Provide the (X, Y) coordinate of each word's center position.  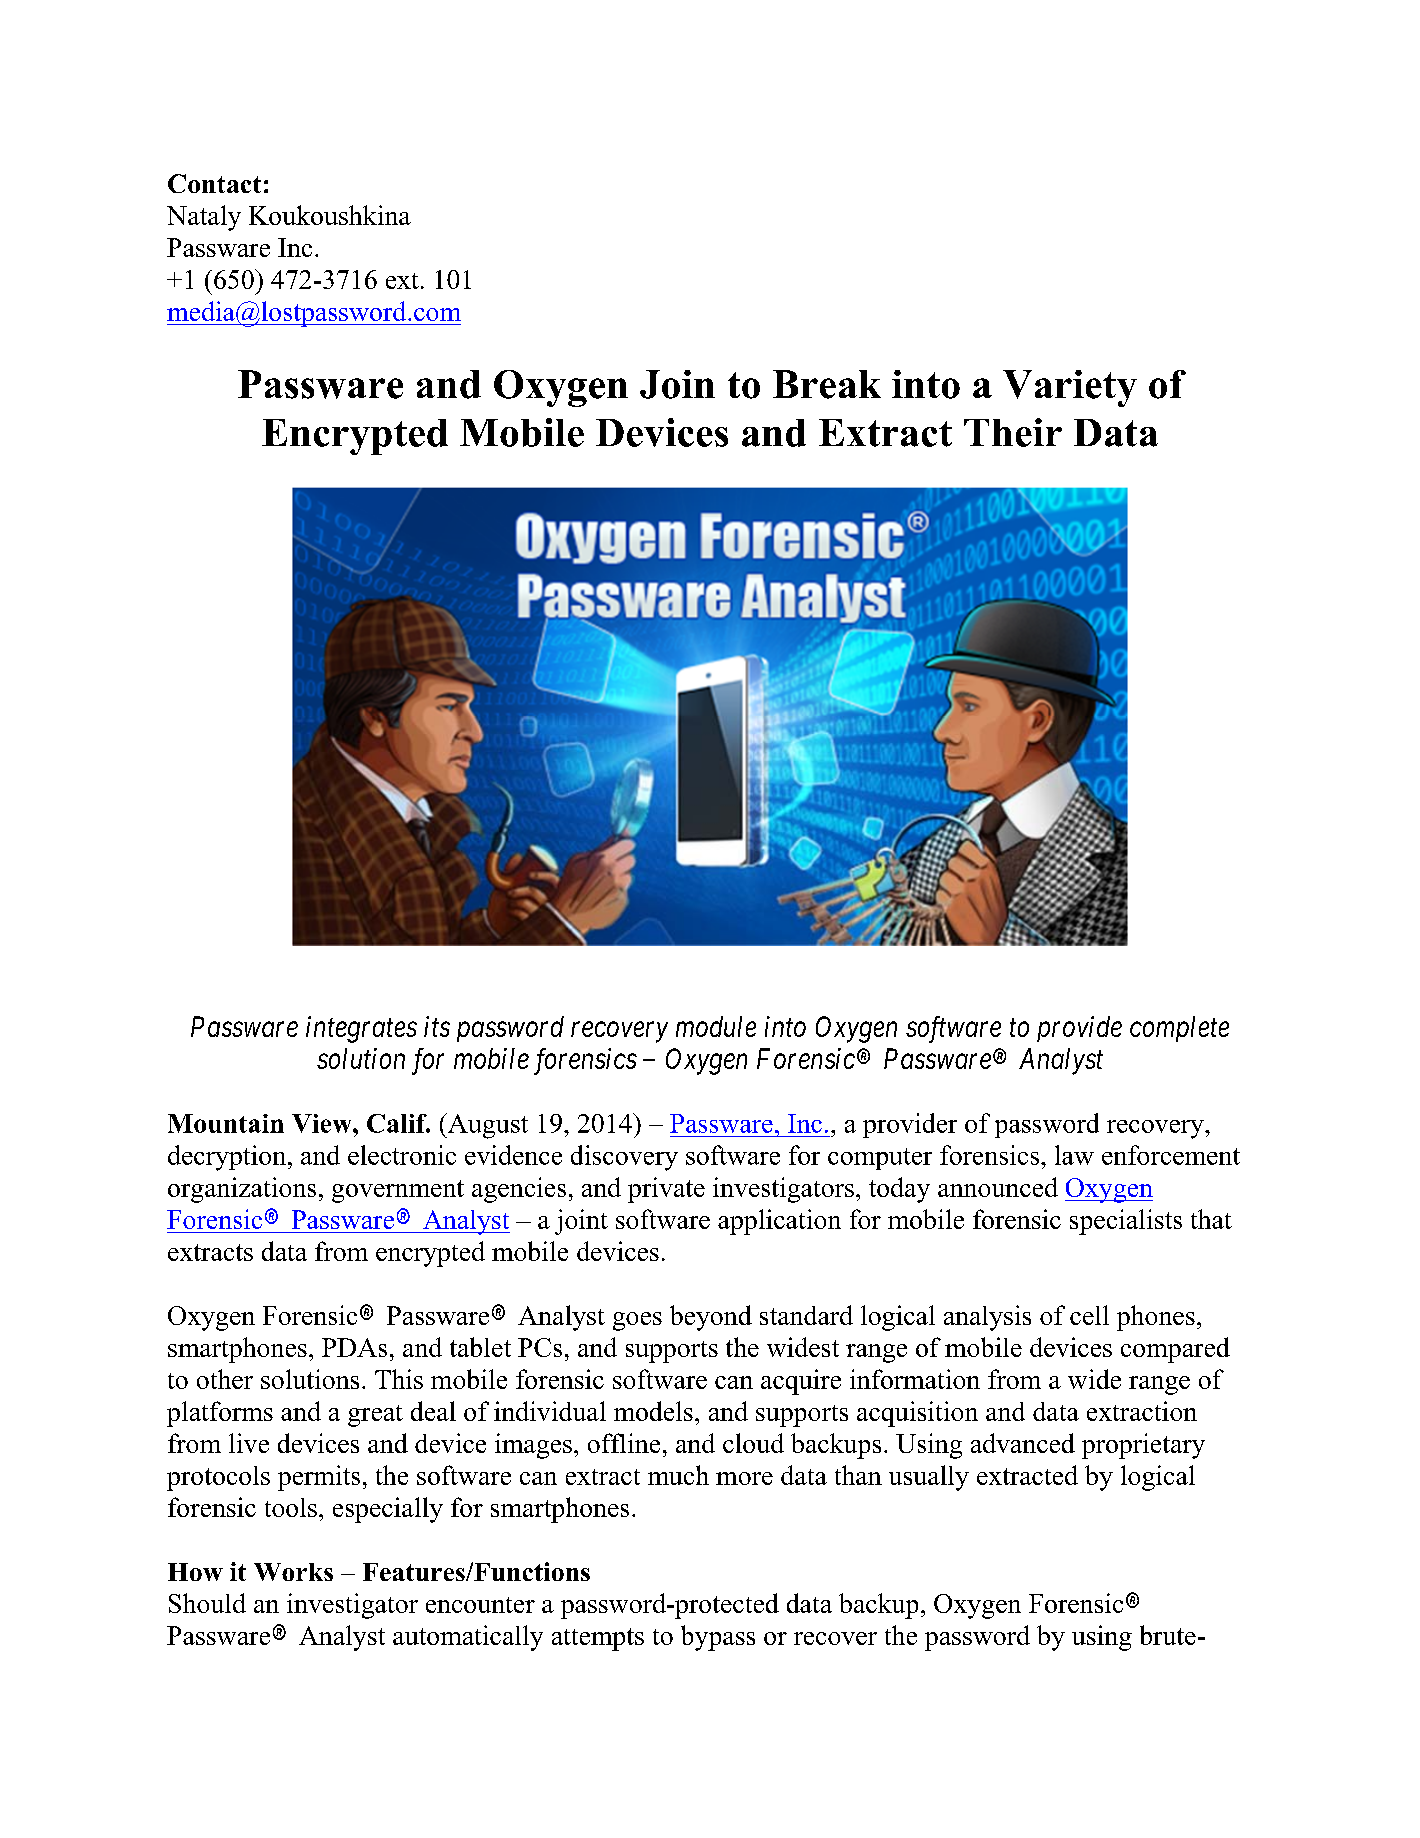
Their (1013, 432)
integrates (361, 1029)
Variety (1070, 388)
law (1074, 1155)
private (666, 1190)
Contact (214, 183)
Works (293, 1572)
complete (1179, 1029)
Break (827, 384)
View (323, 1123)
